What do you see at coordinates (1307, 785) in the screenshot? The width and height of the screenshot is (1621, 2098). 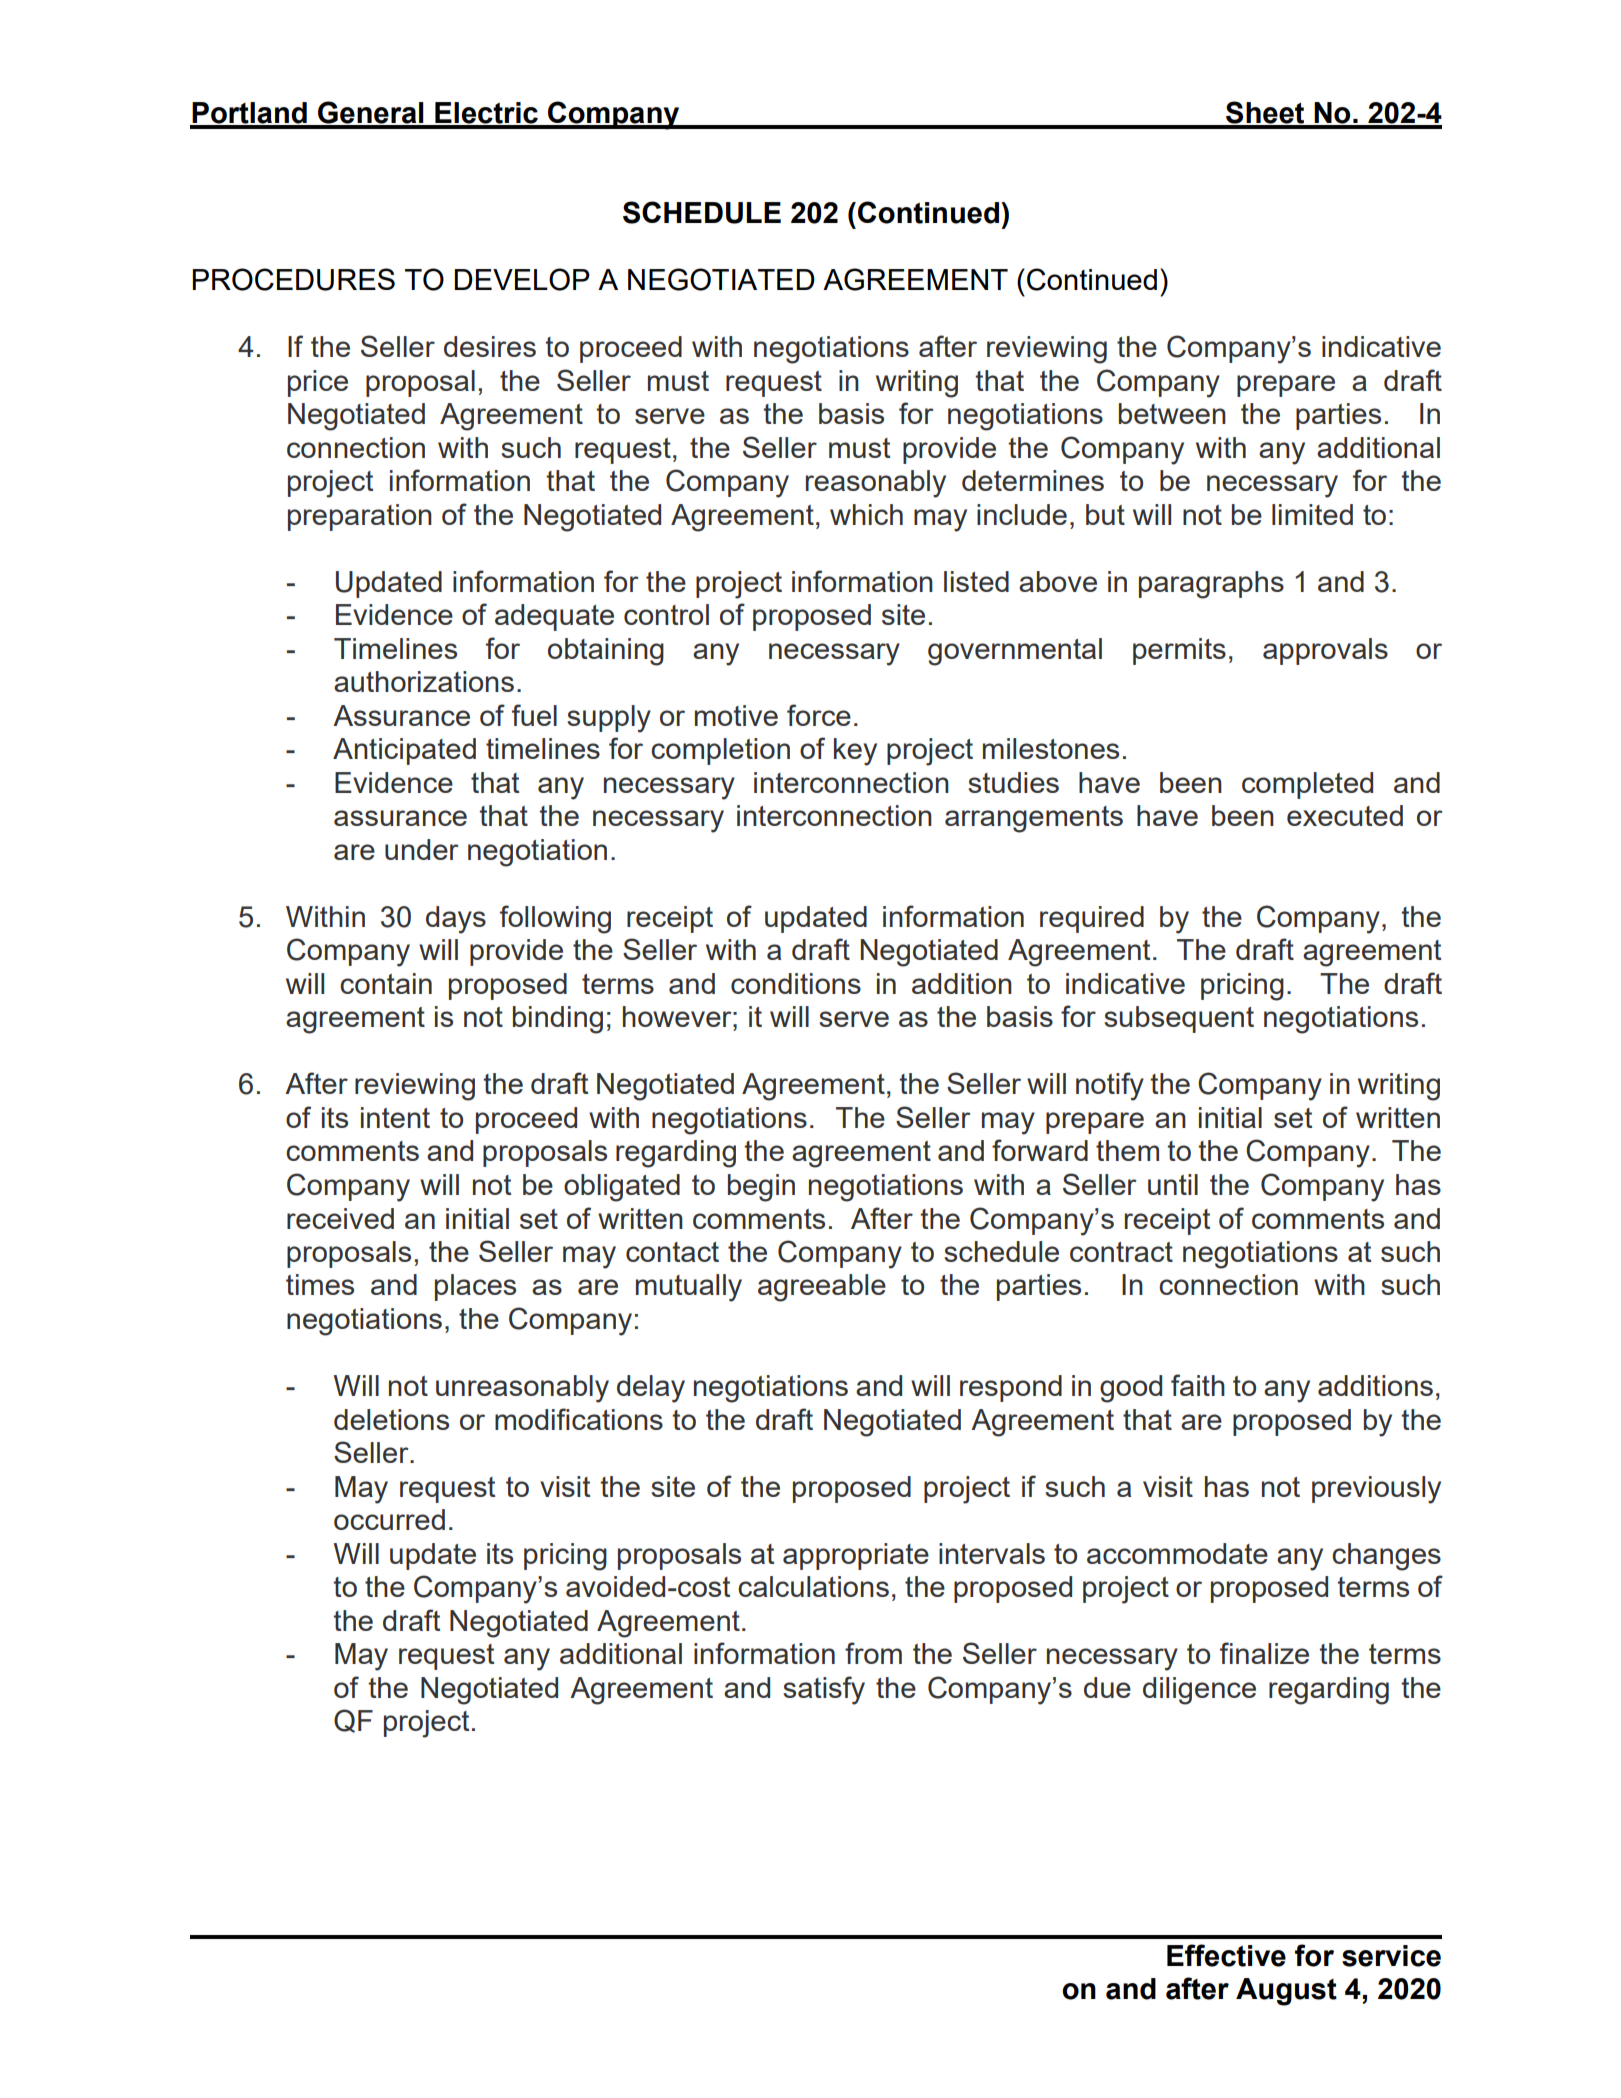 I see `completed` at bounding box center [1307, 785].
